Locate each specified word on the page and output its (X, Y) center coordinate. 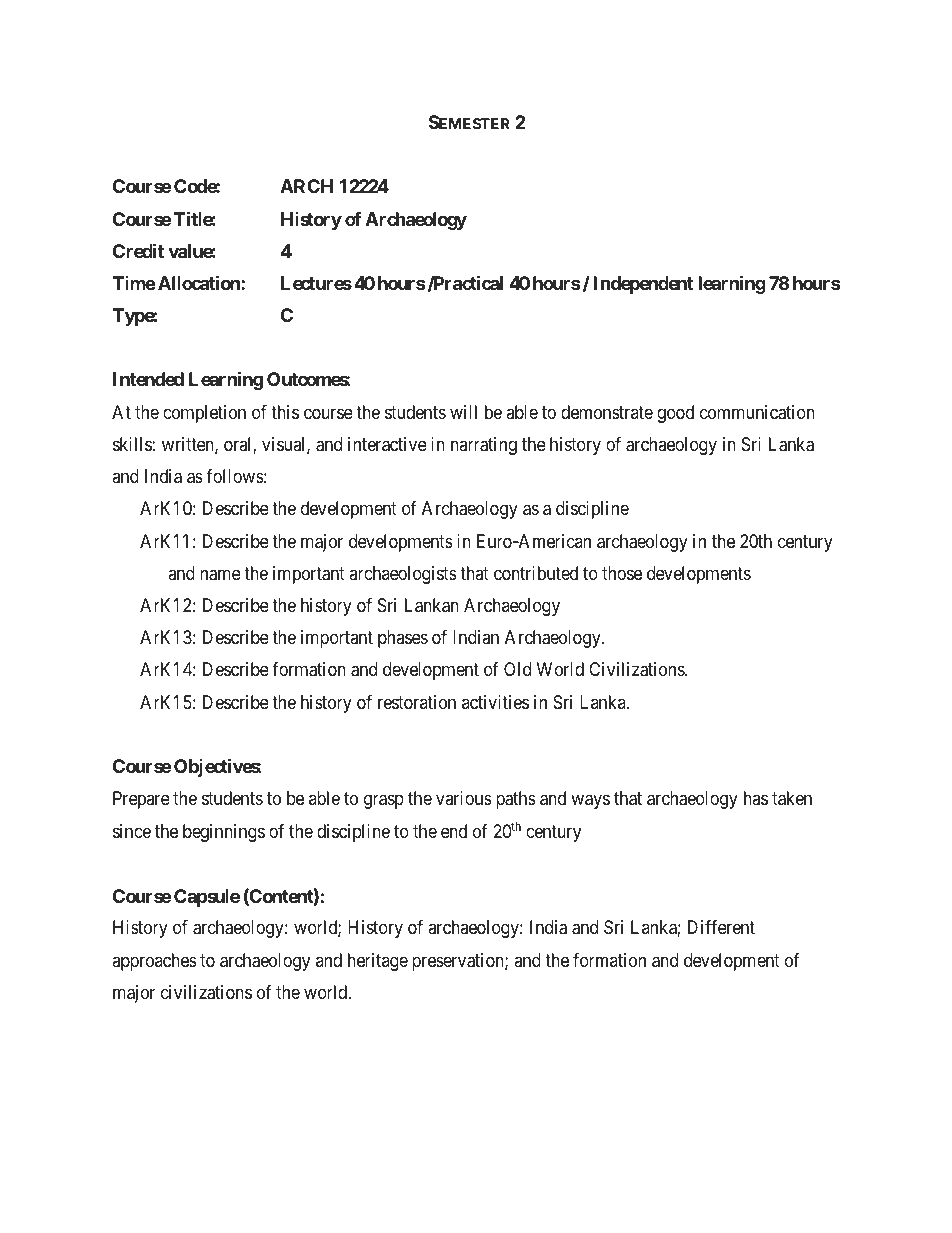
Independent (643, 285)
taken (792, 798)
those (622, 573)
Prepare (141, 800)
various (464, 798)
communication (757, 412)
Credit (138, 250)
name (220, 575)
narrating (484, 446)
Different (721, 927)
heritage (378, 962)
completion (204, 414)
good (675, 414)
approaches (154, 962)
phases (403, 639)
